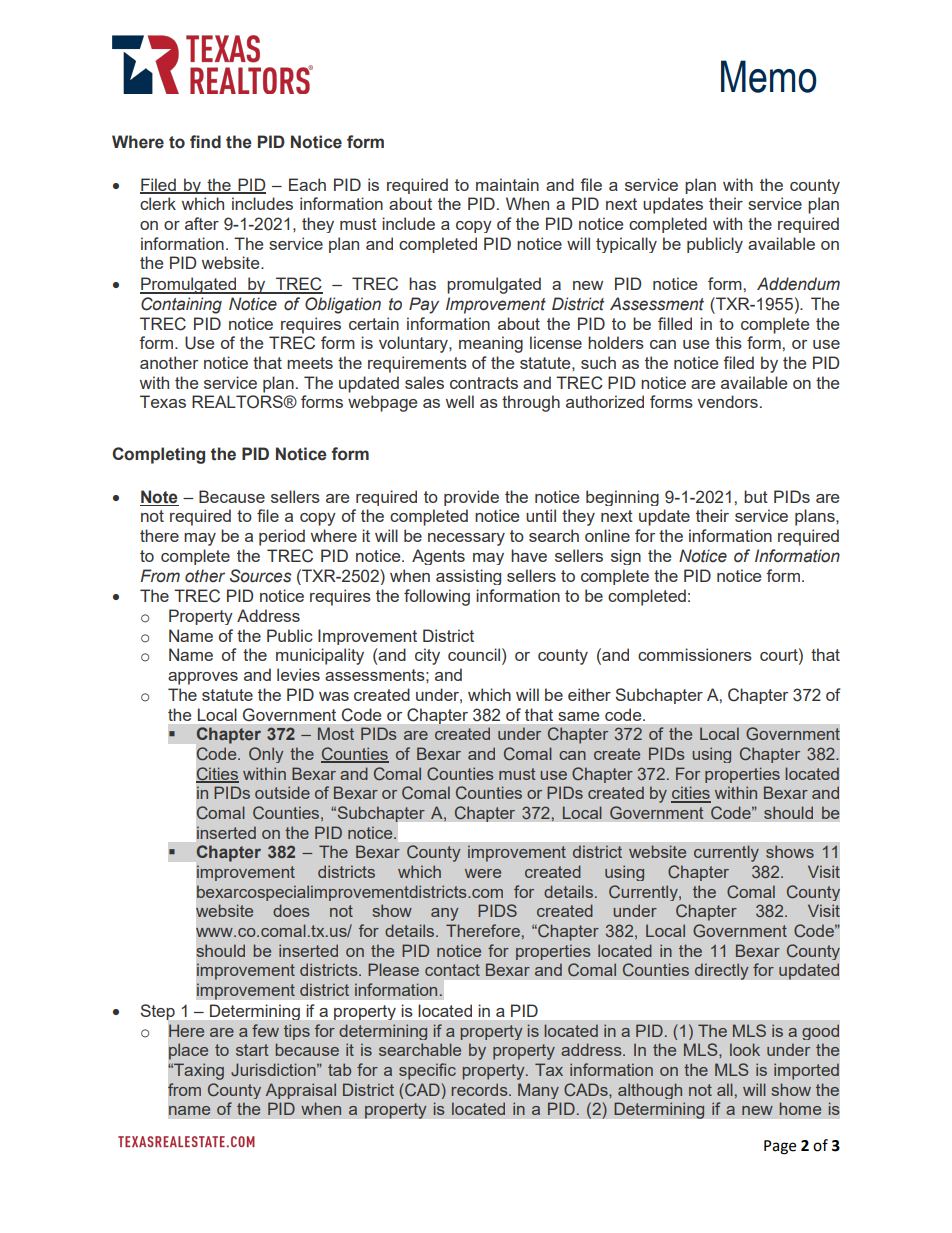 This screenshot has height=1233, width=952. Describe the element at coordinates (205, 142) in the screenshot. I see `find` at that location.
